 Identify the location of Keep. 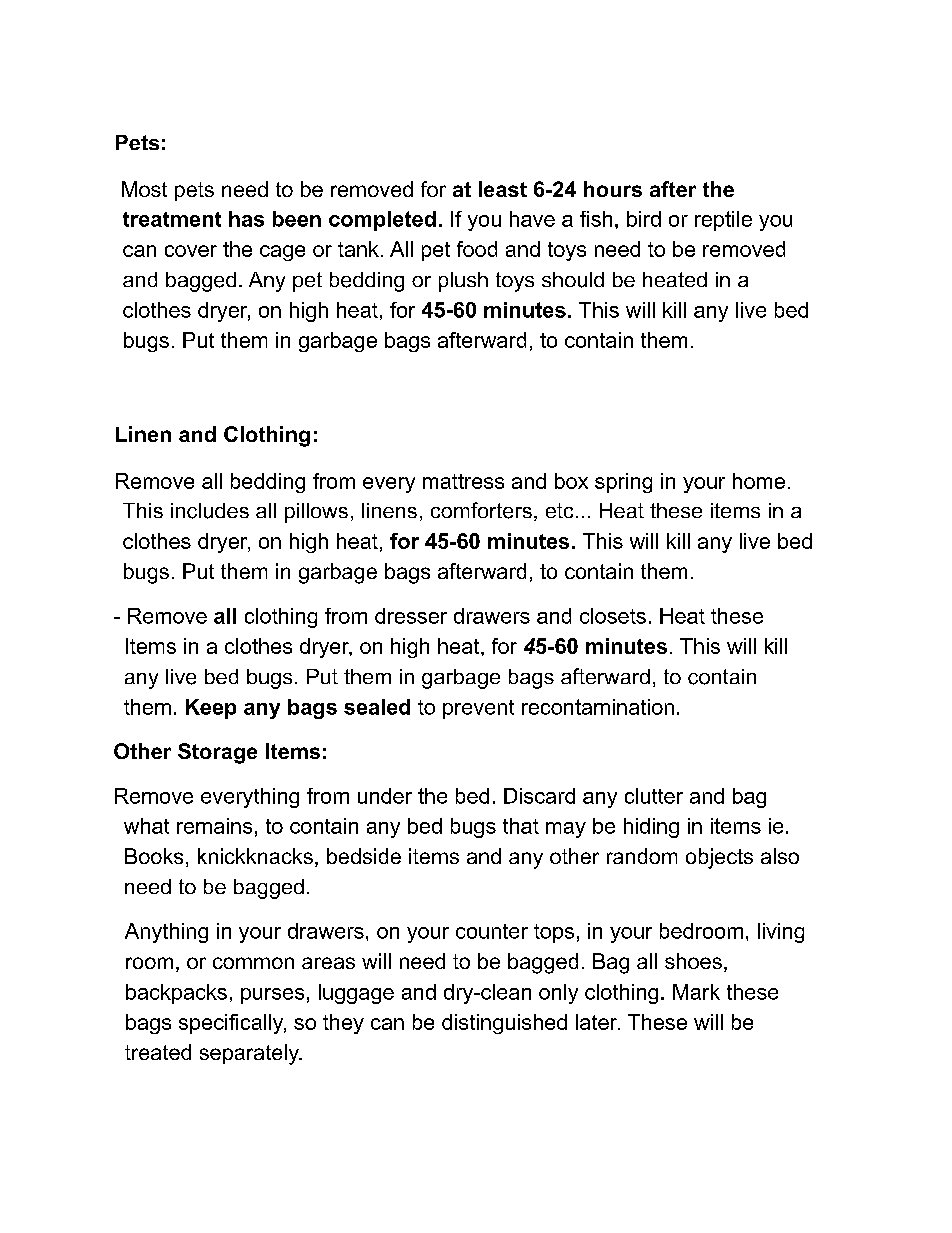
(211, 709).
